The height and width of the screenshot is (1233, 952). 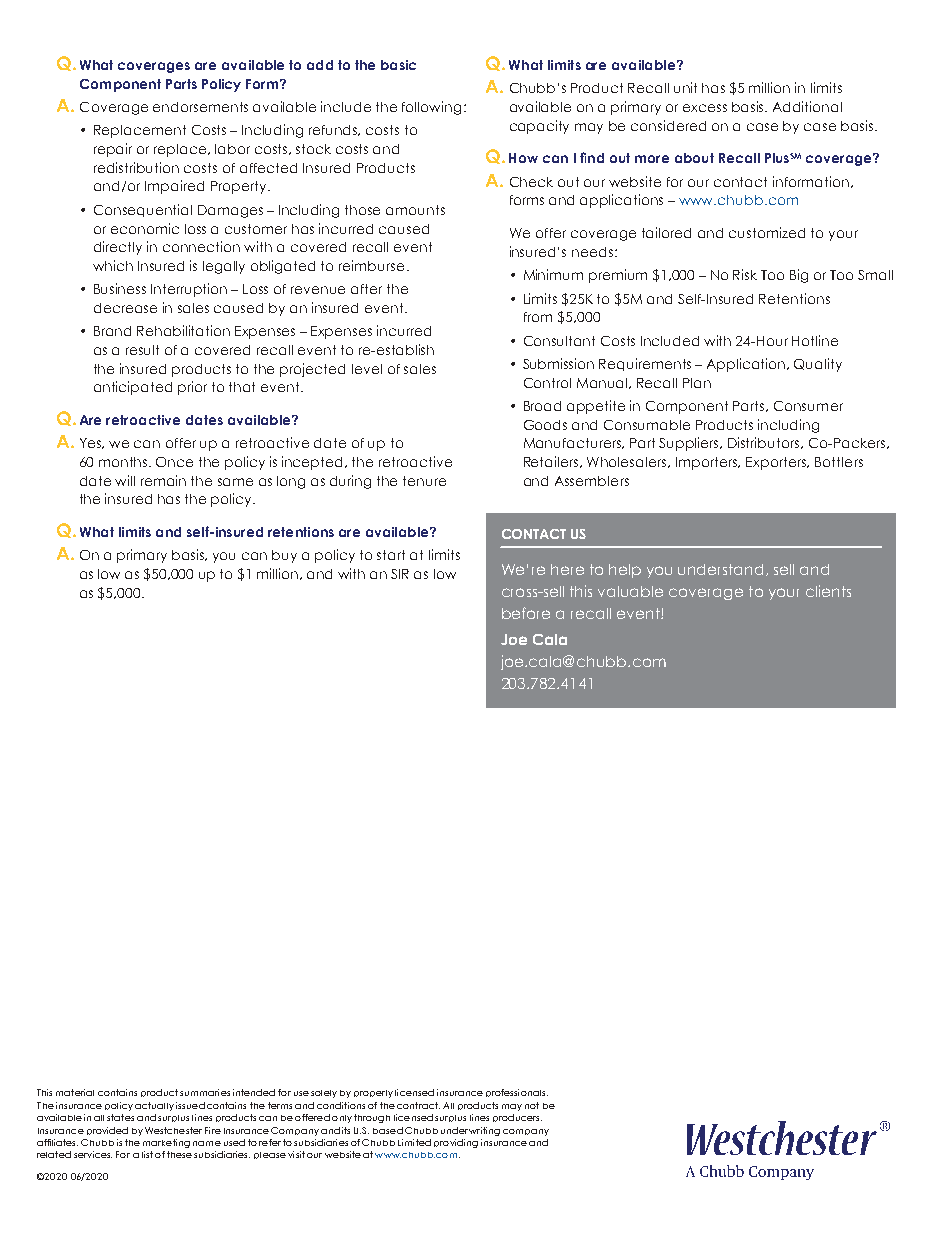 What do you see at coordinates (173, 1130) in the screenshot?
I see `Westchester` at bounding box center [173, 1130].
